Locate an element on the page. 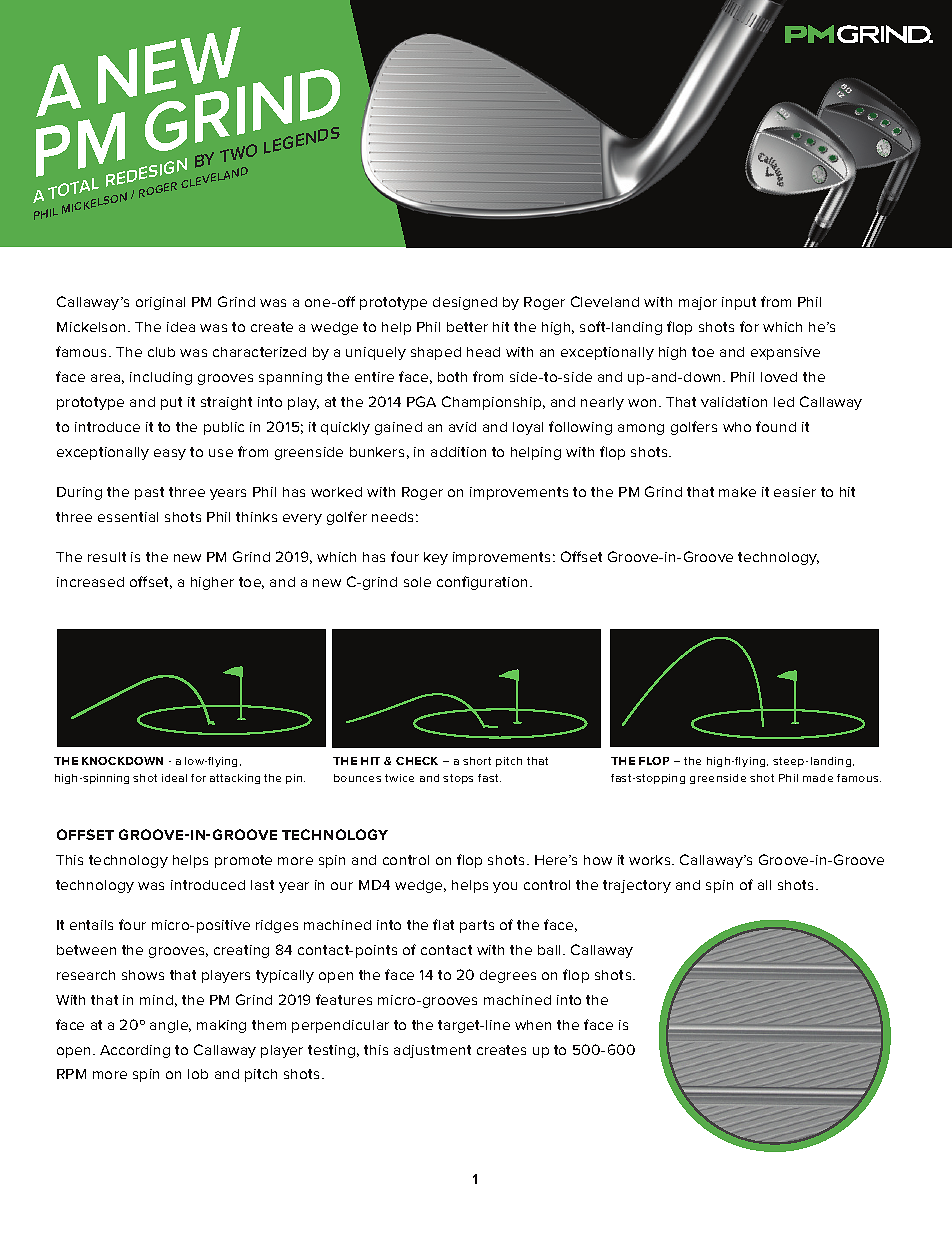  make is located at coordinates (737, 492).
